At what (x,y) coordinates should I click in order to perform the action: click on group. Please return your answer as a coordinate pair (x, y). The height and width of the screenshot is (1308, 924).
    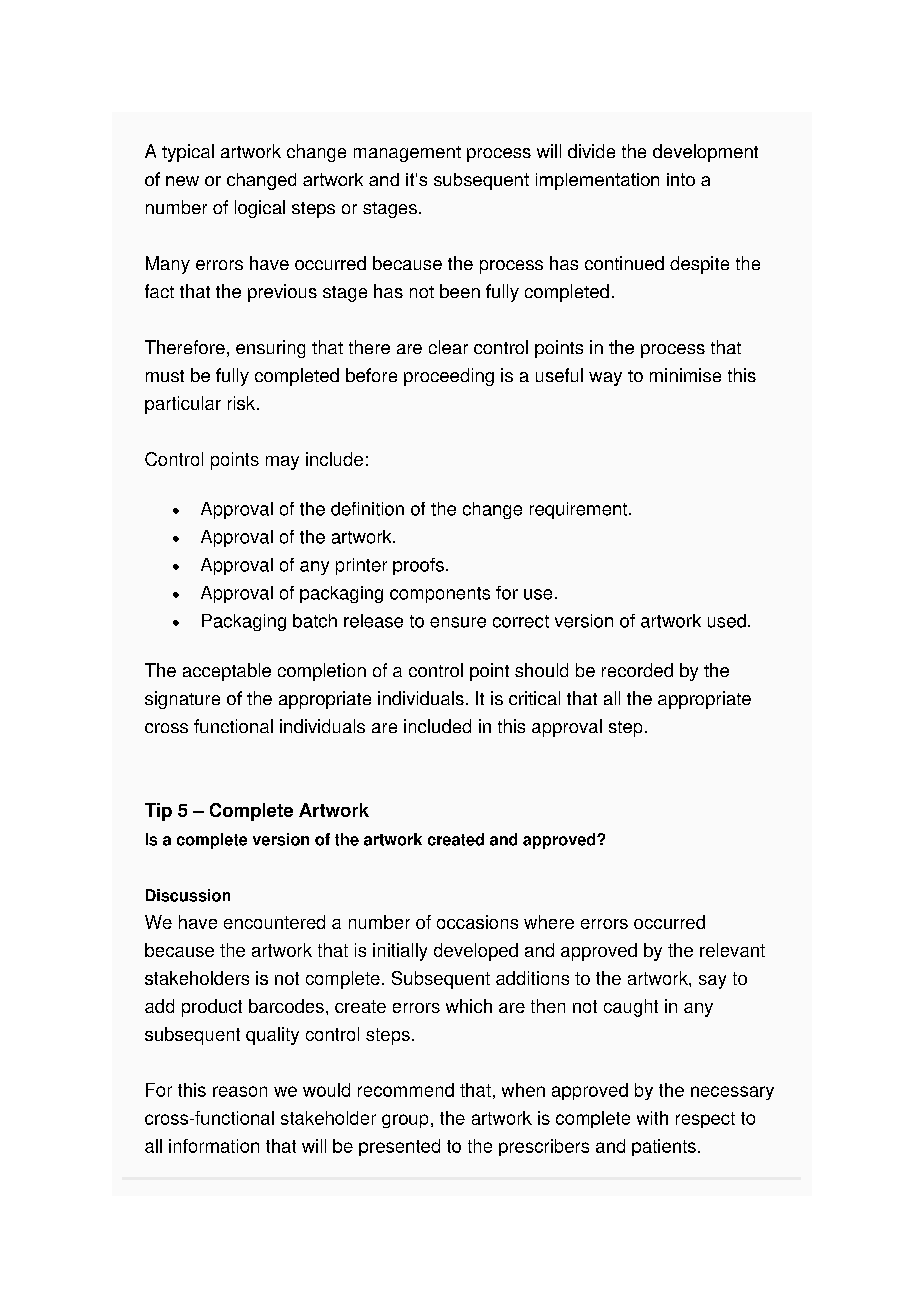
    Looking at the image, I should click on (405, 1121).
